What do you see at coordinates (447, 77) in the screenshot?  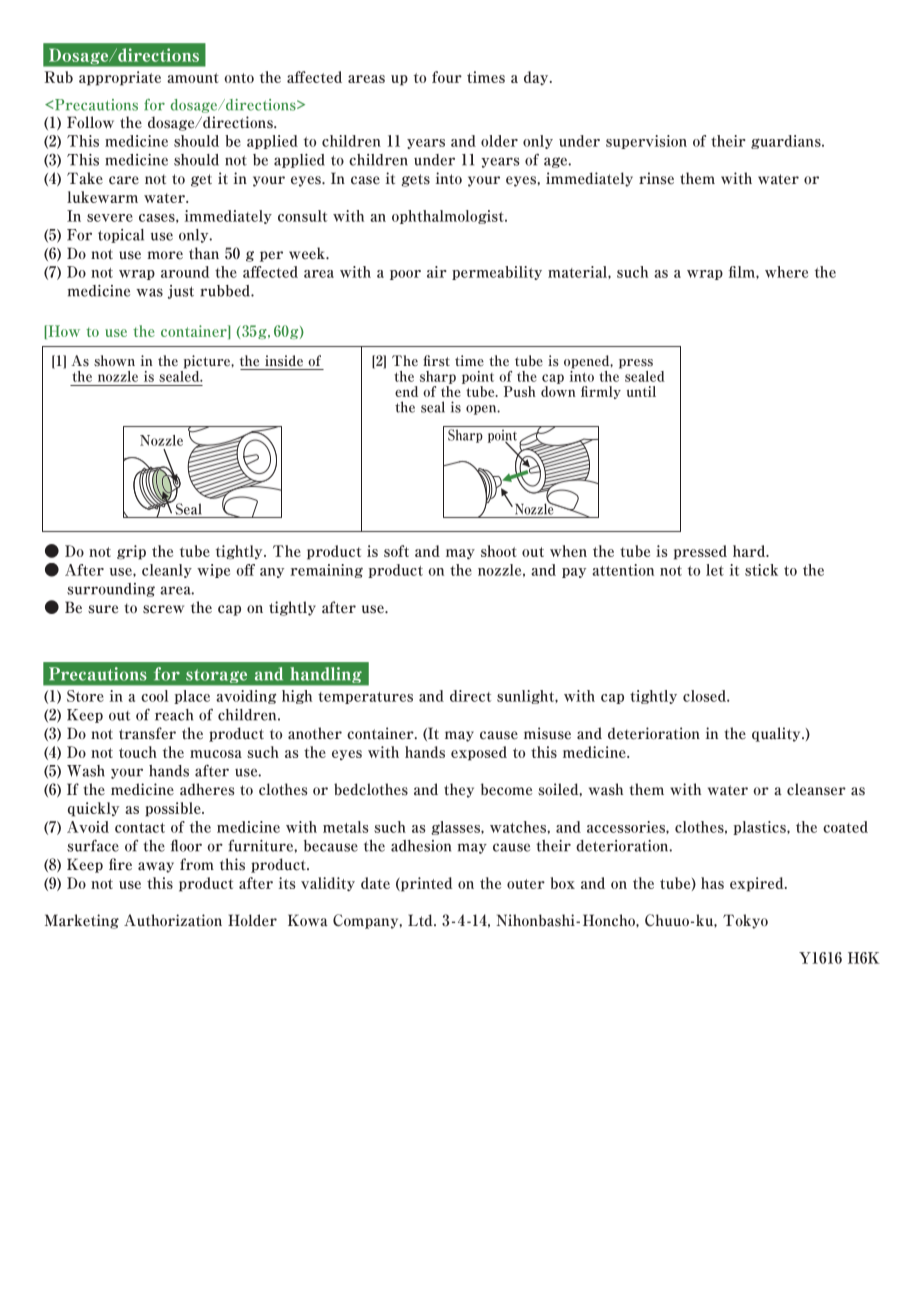 I see `four` at bounding box center [447, 77].
